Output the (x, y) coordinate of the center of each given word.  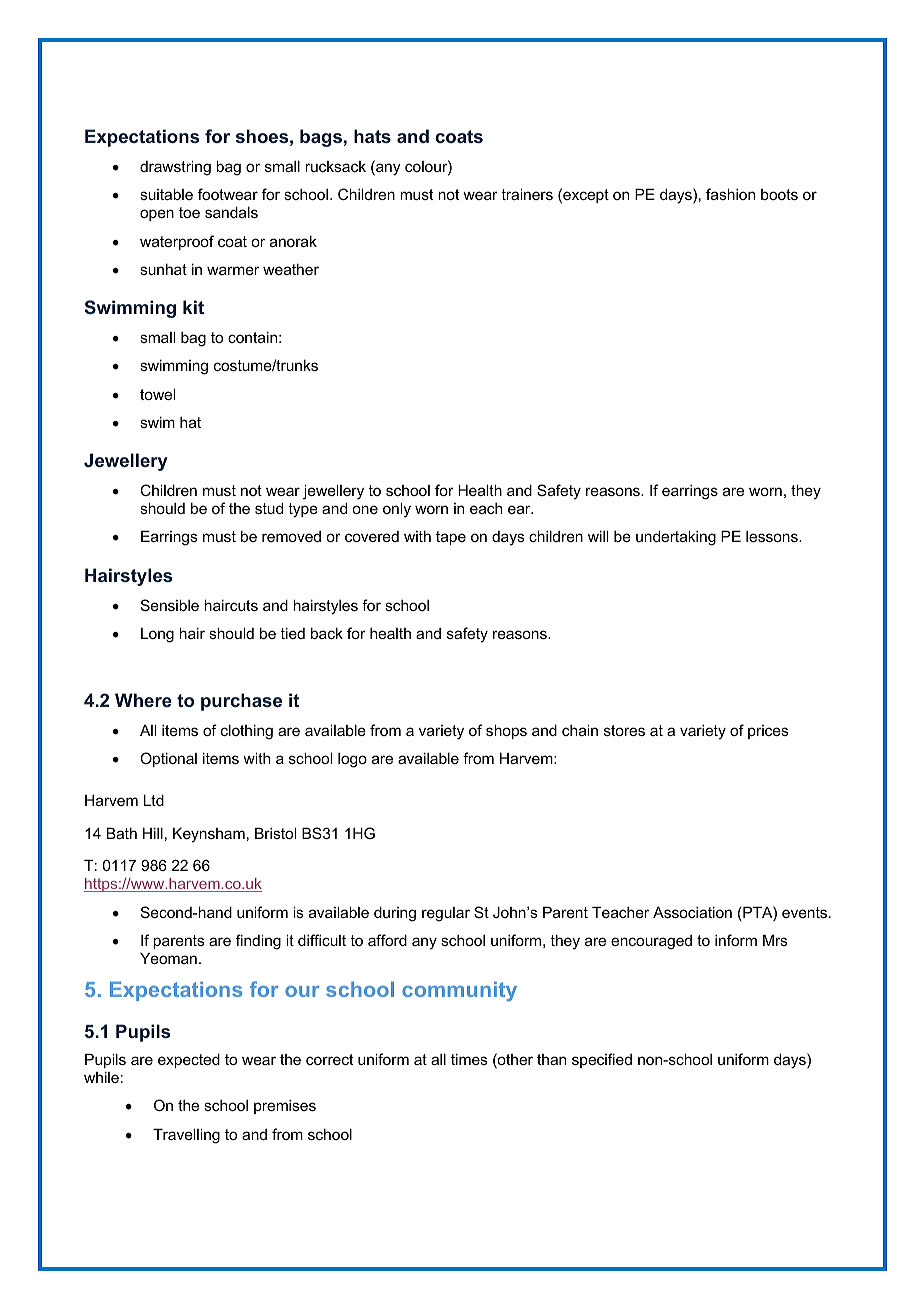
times (469, 1059)
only (397, 510)
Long (157, 635)
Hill (153, 833)
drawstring (175, 168)
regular (446, 914)
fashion (730, 194)
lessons (773, 536)
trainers (527, 194)
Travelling (186, 1136)
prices (768, 732)
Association (692, 912)
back (327, 633)
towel (157, 394)
